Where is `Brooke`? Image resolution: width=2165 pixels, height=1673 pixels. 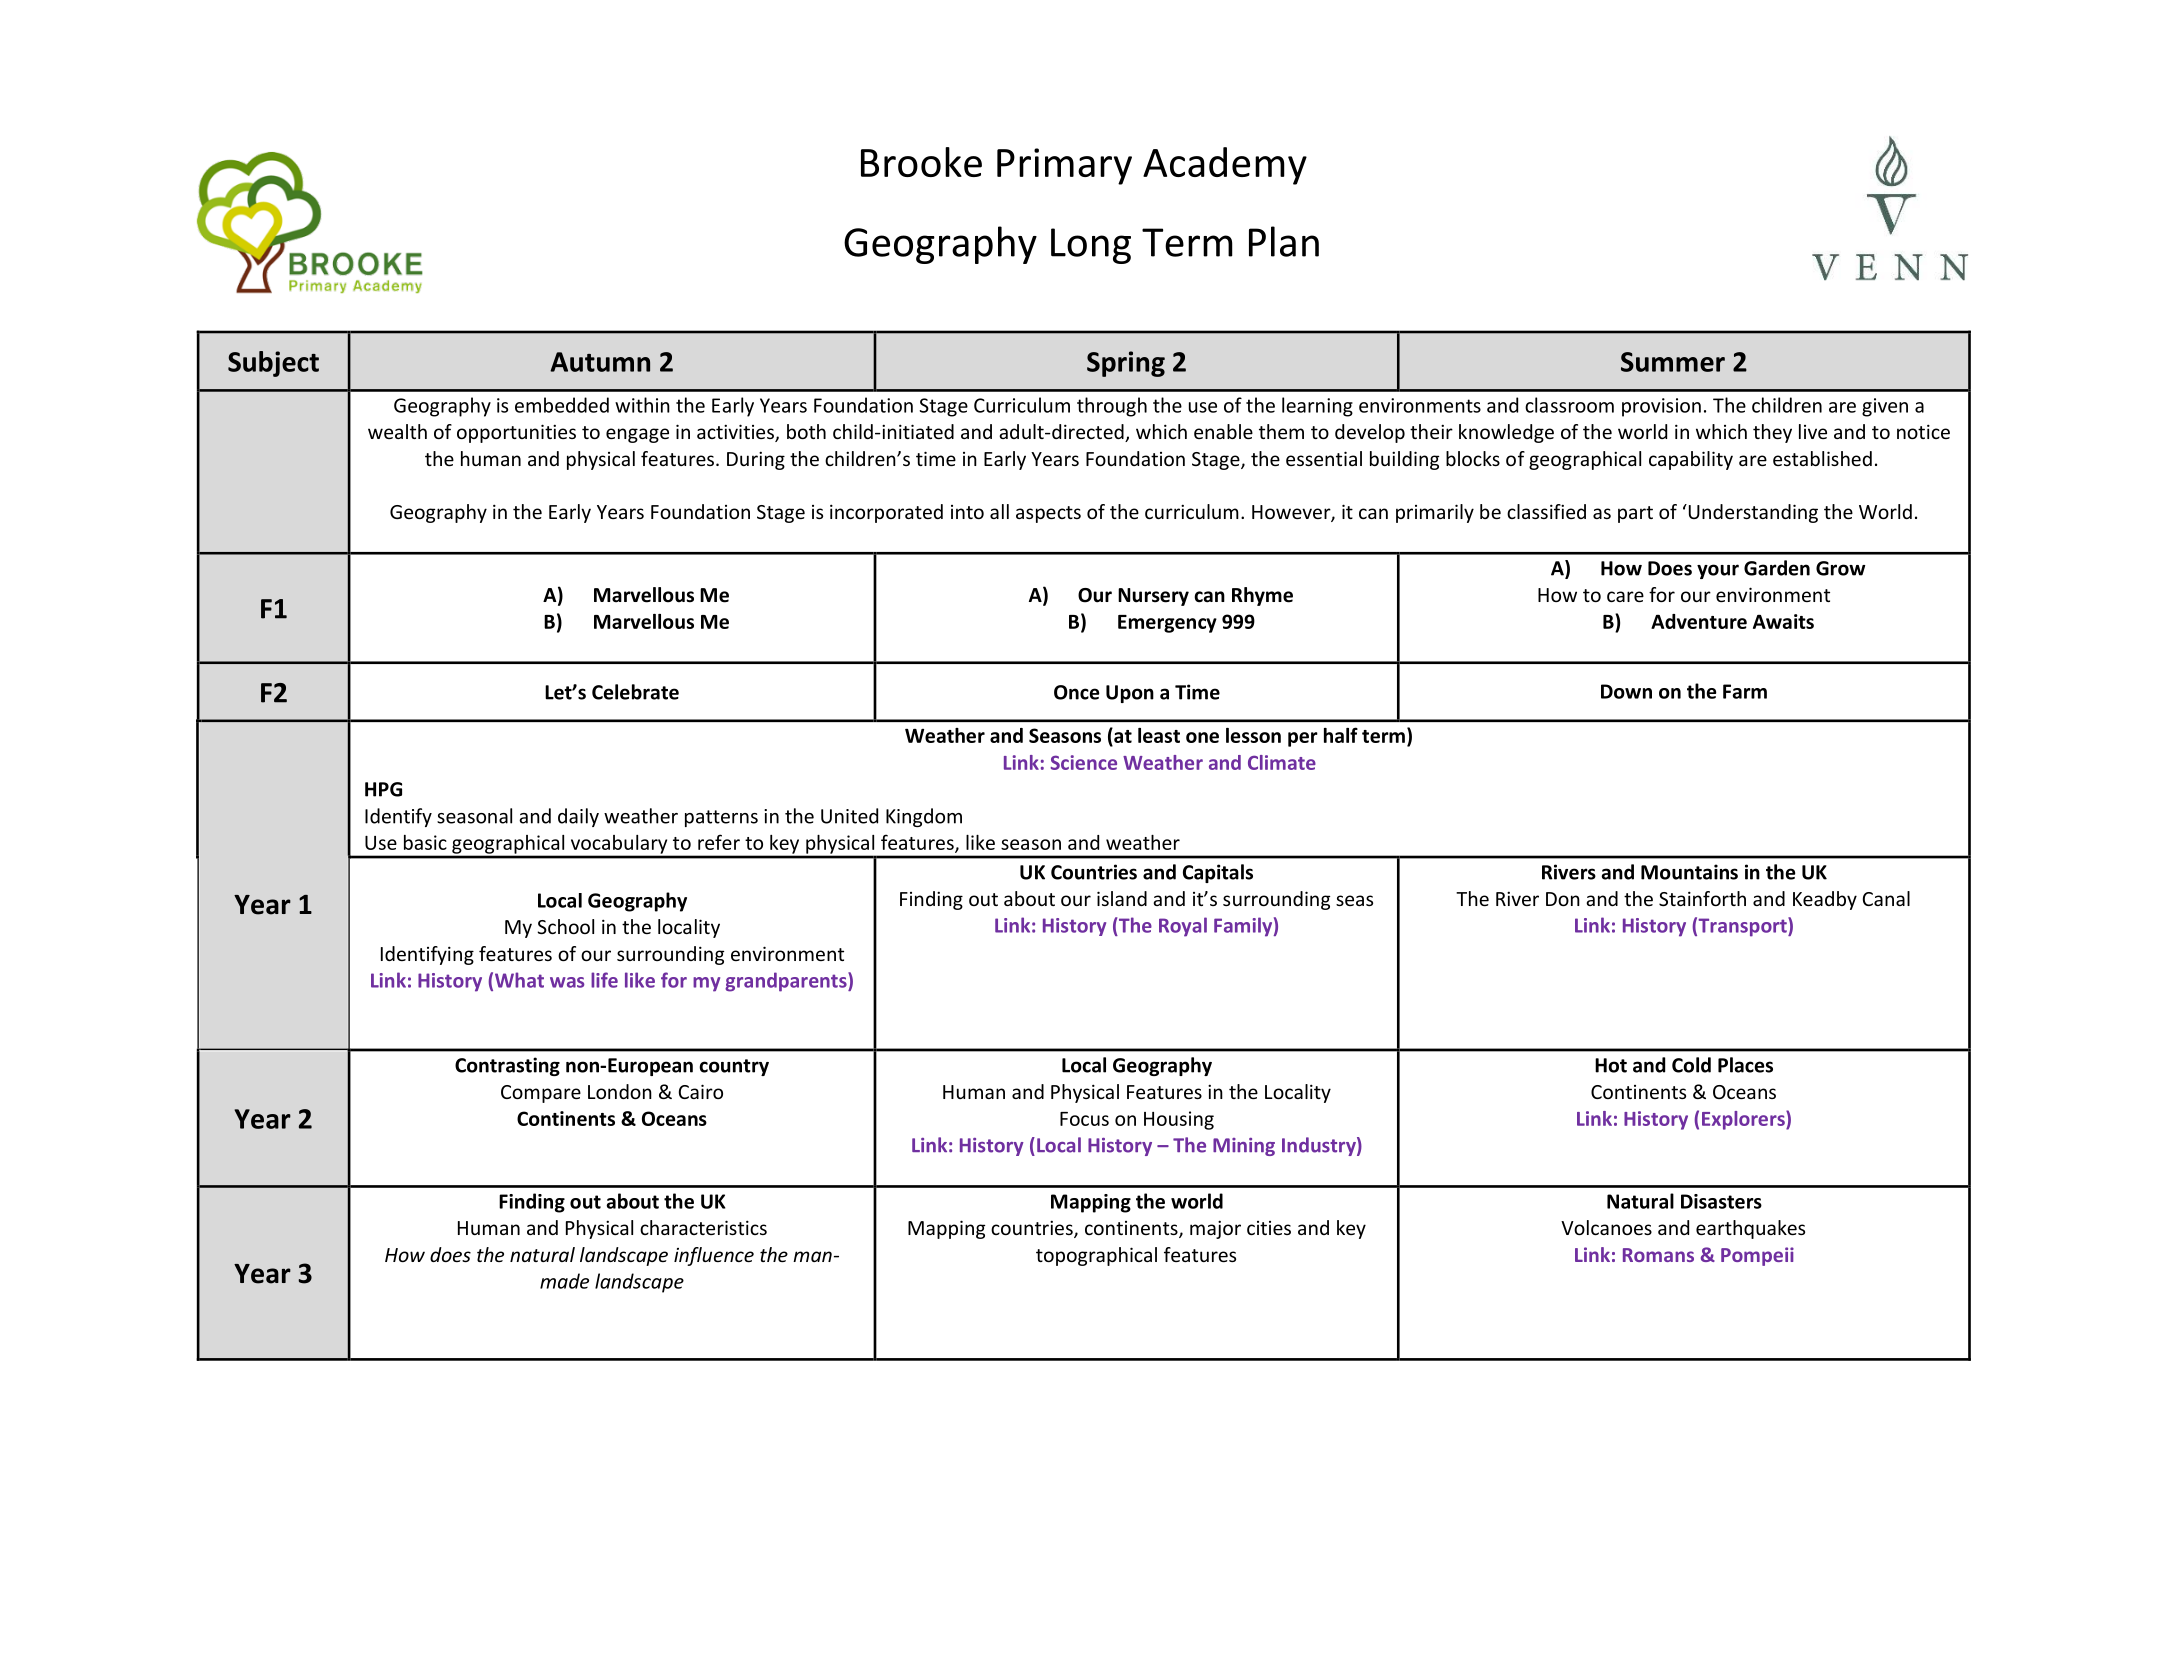 Brooke is located at coordinates (921, 162).
